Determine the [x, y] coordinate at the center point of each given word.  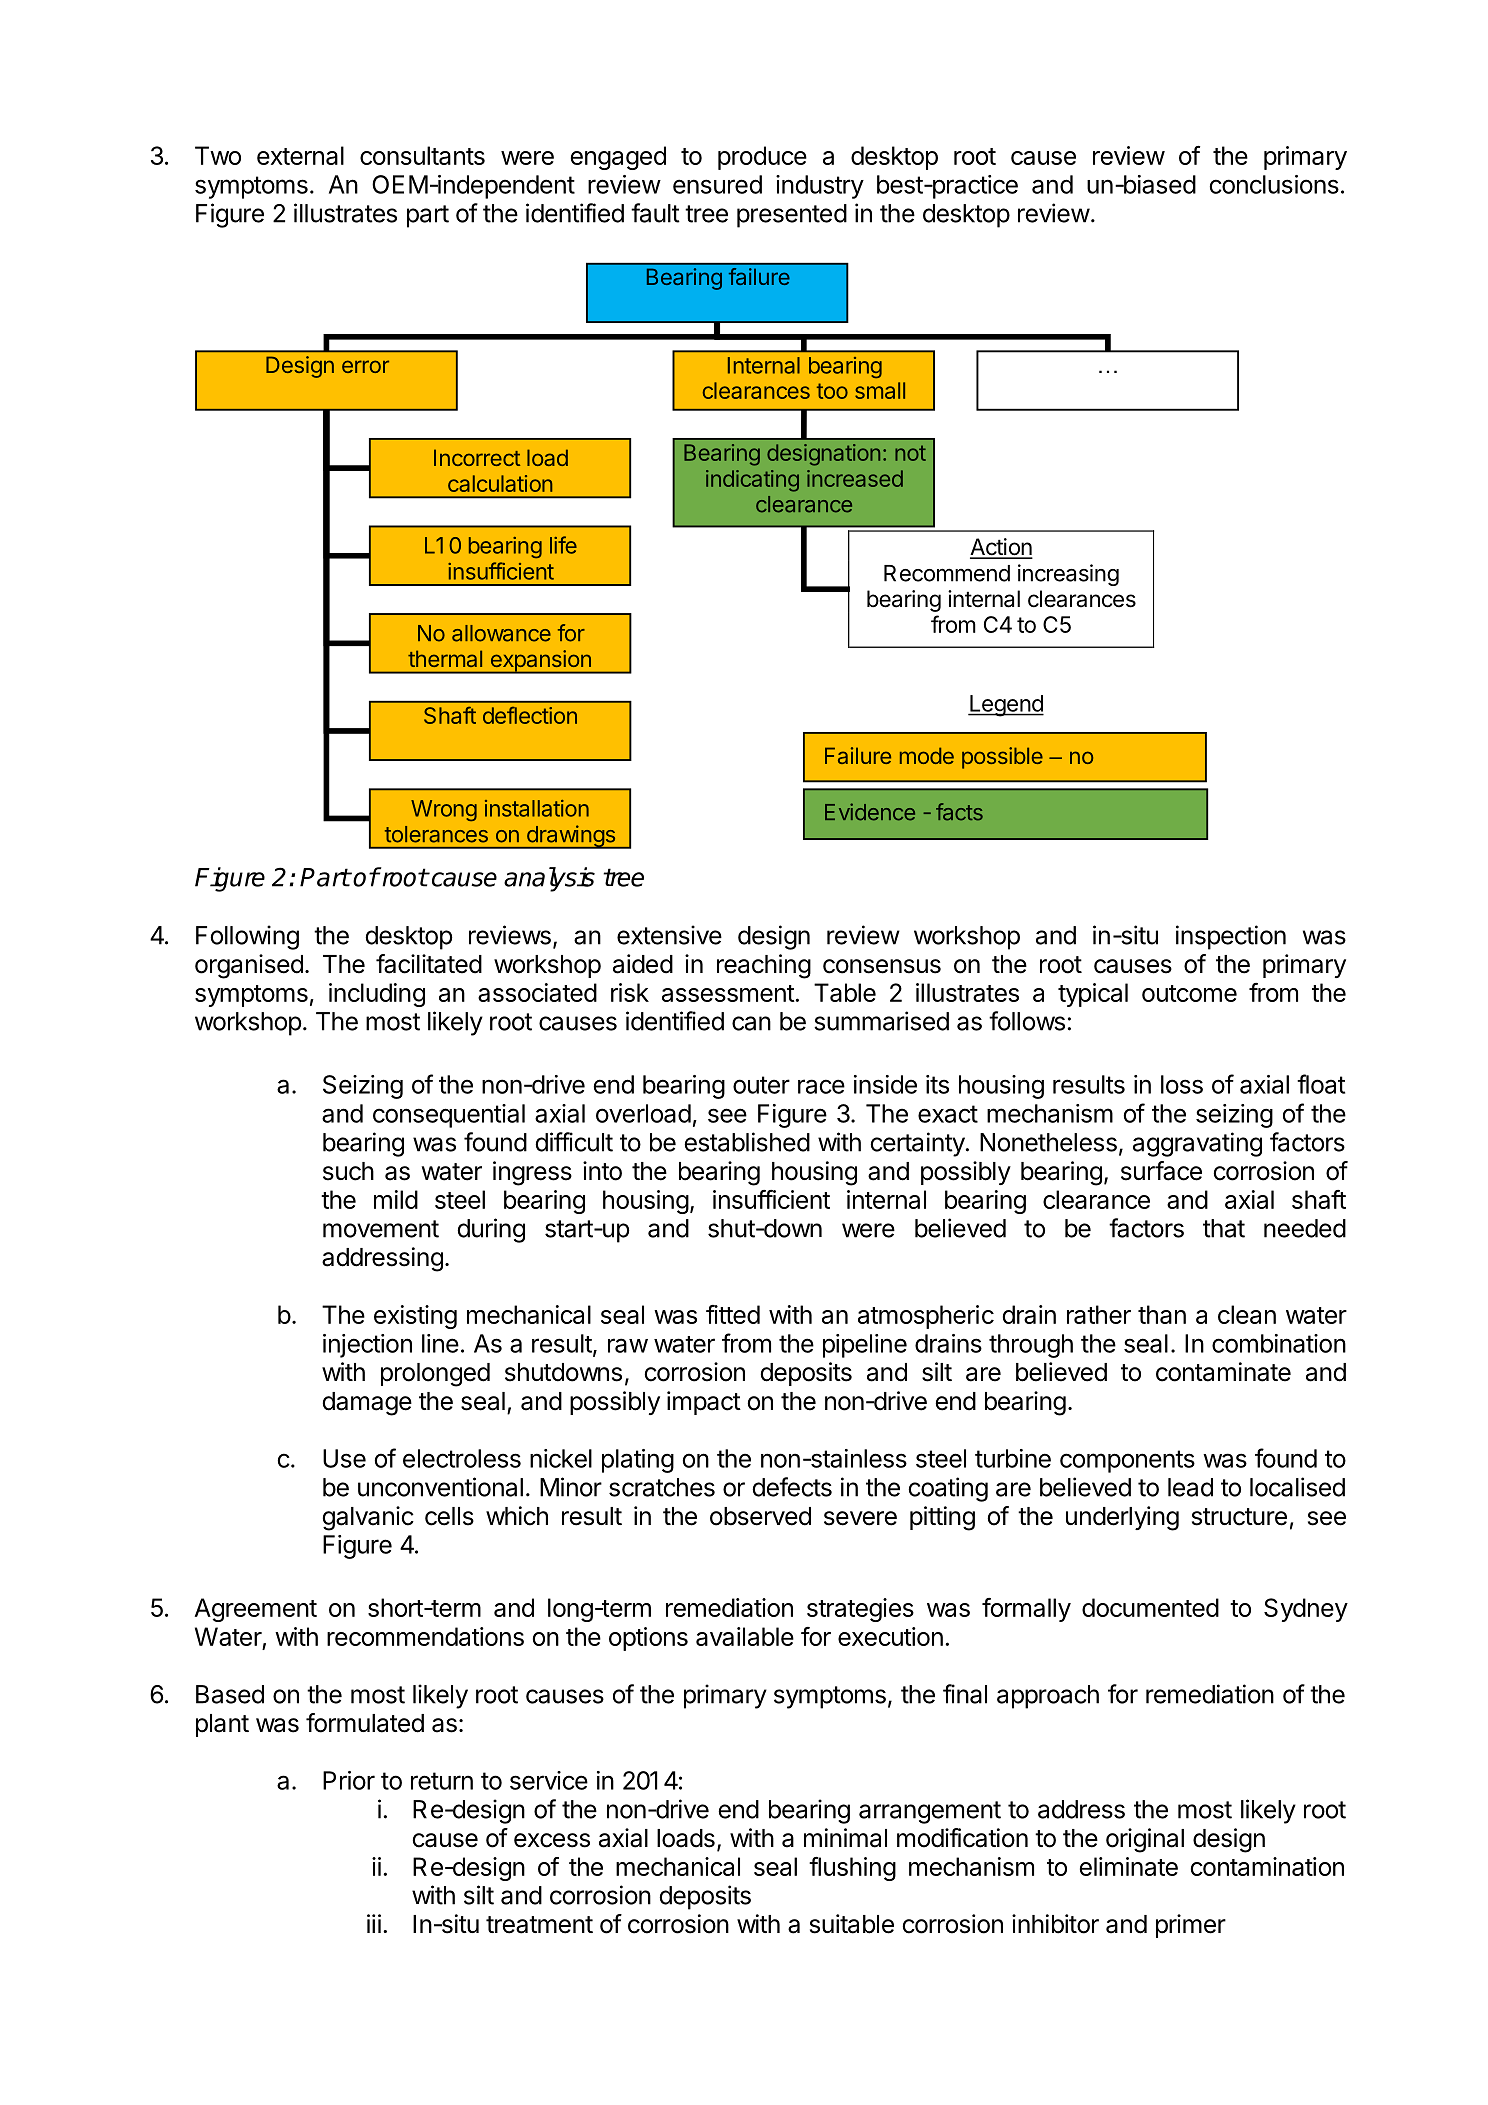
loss [1182, 1084]
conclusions [1274, 184]
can [751, 1023]
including [377, 995]
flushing [852, 1869]
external [300, 155]
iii [374, 1923]
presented [792, 216]
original [1145, 1840]
